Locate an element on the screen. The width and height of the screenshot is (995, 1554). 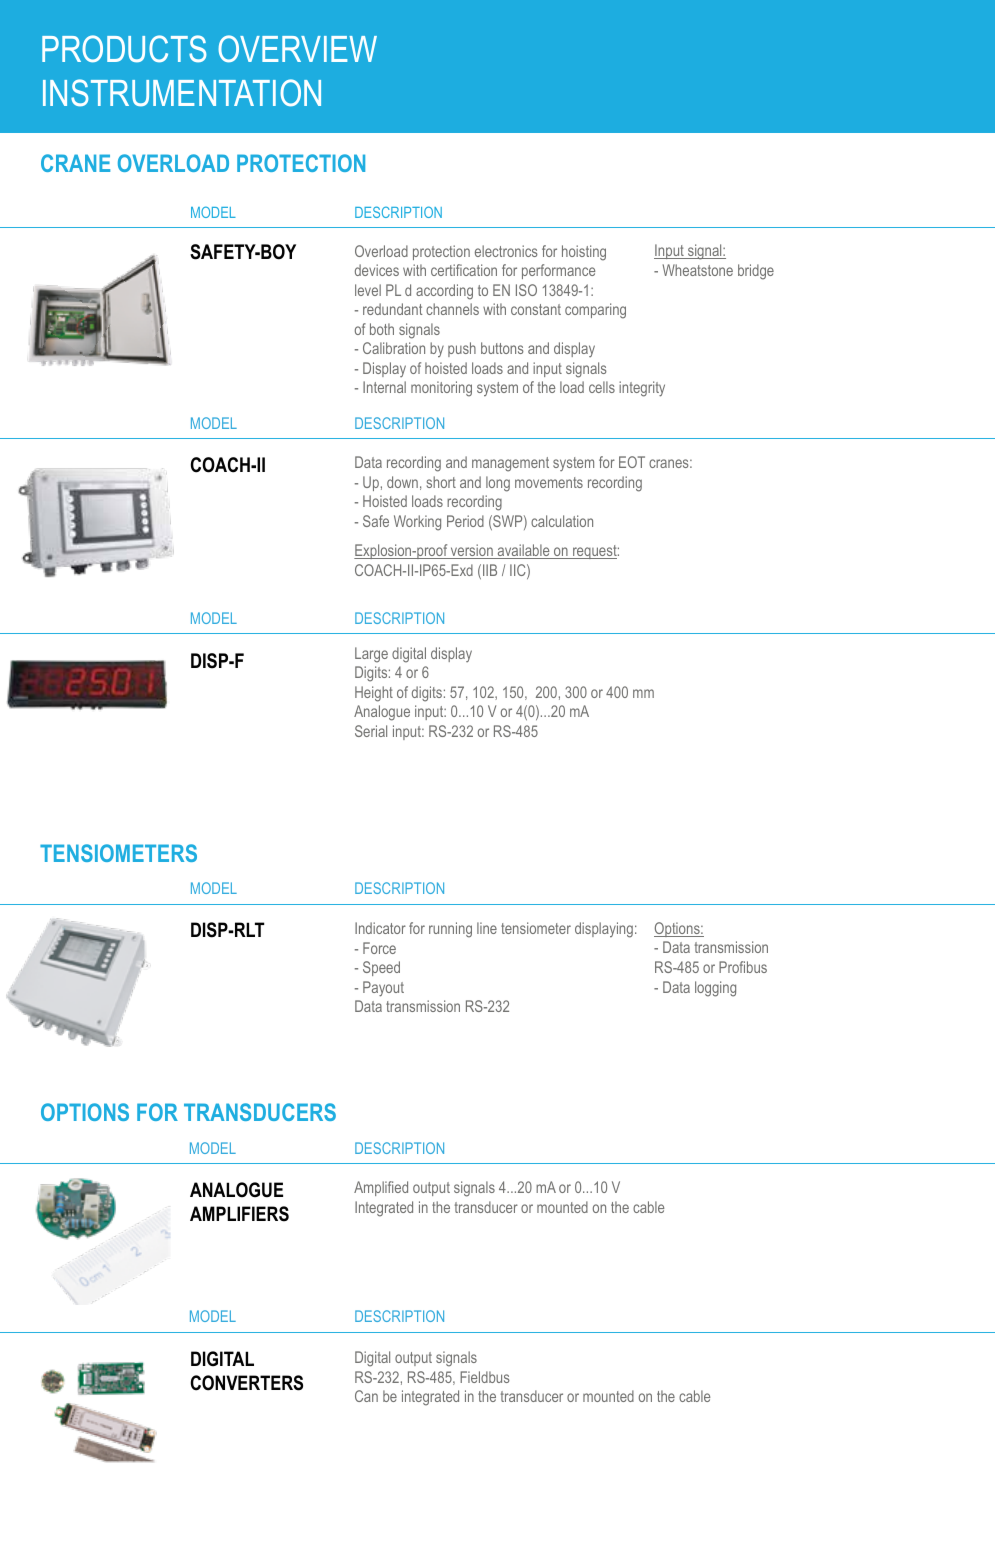
OVERVIEW is located at coordinates (297, 48).
